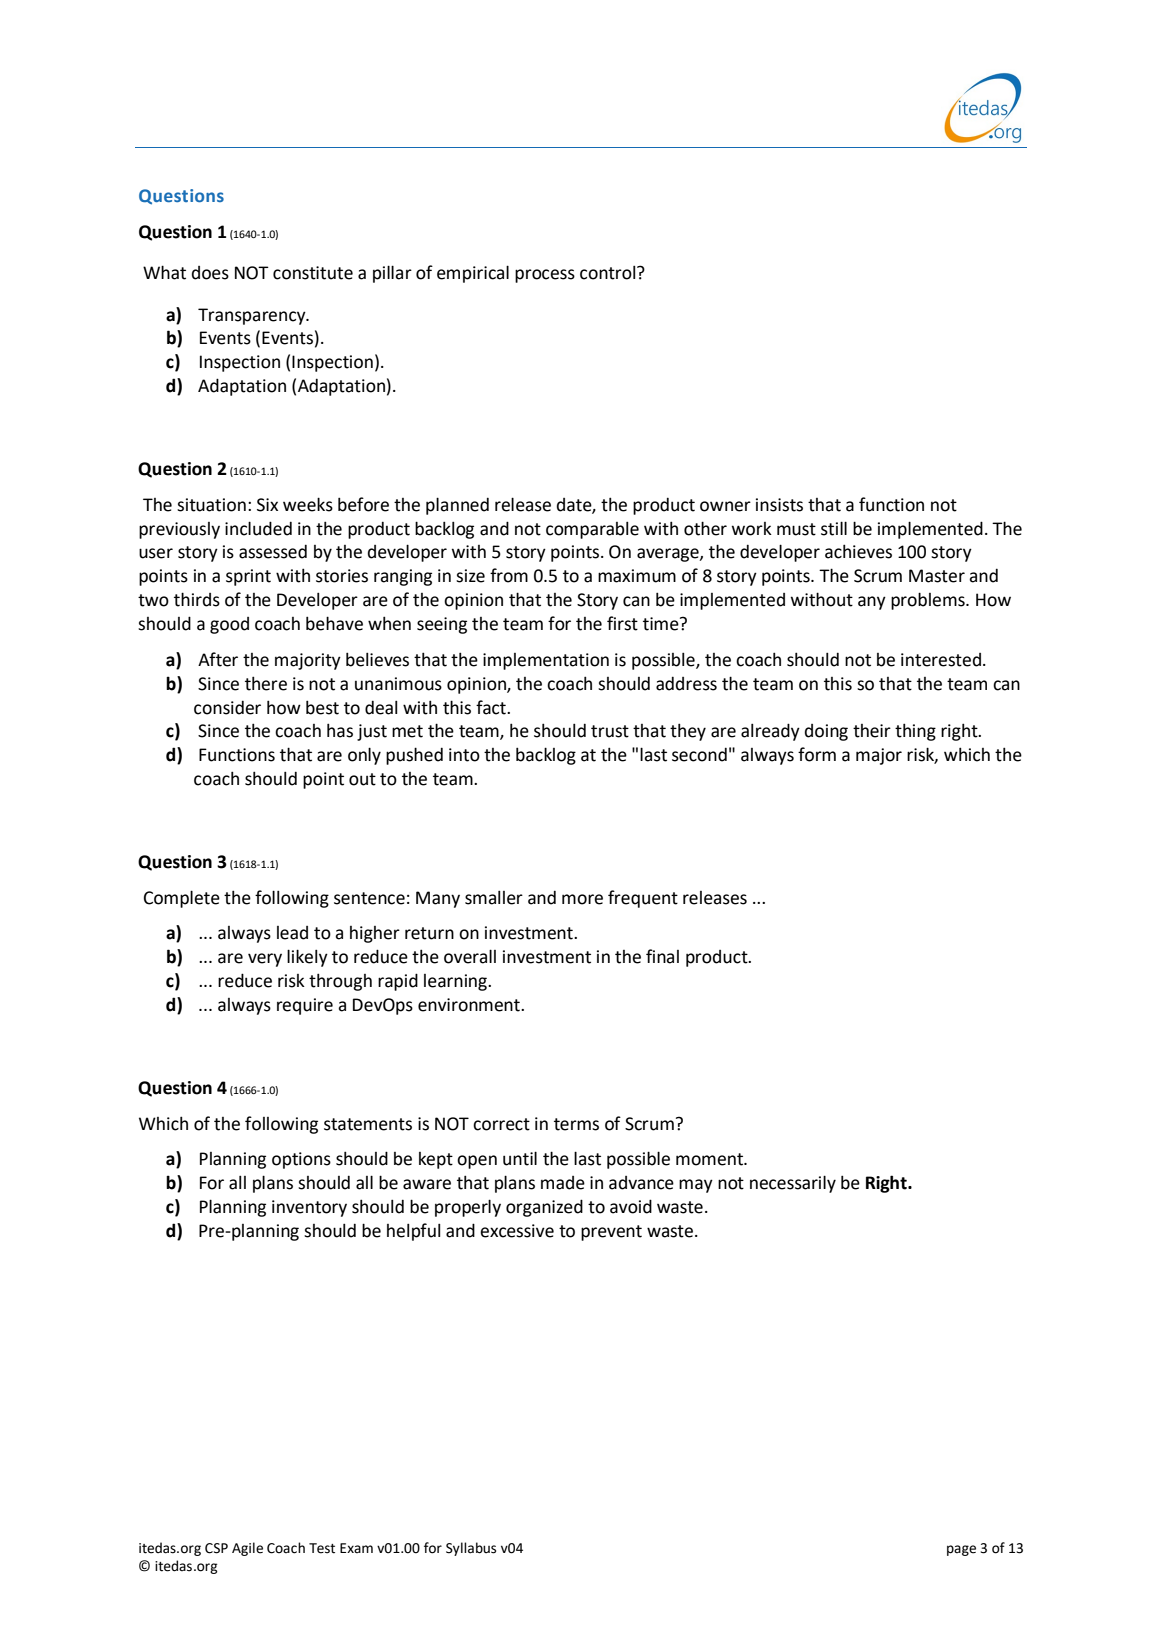  What do you see at coordinates (793, 1184) in the page?
I see `necessarily` at bounding box center [793, 1184].
